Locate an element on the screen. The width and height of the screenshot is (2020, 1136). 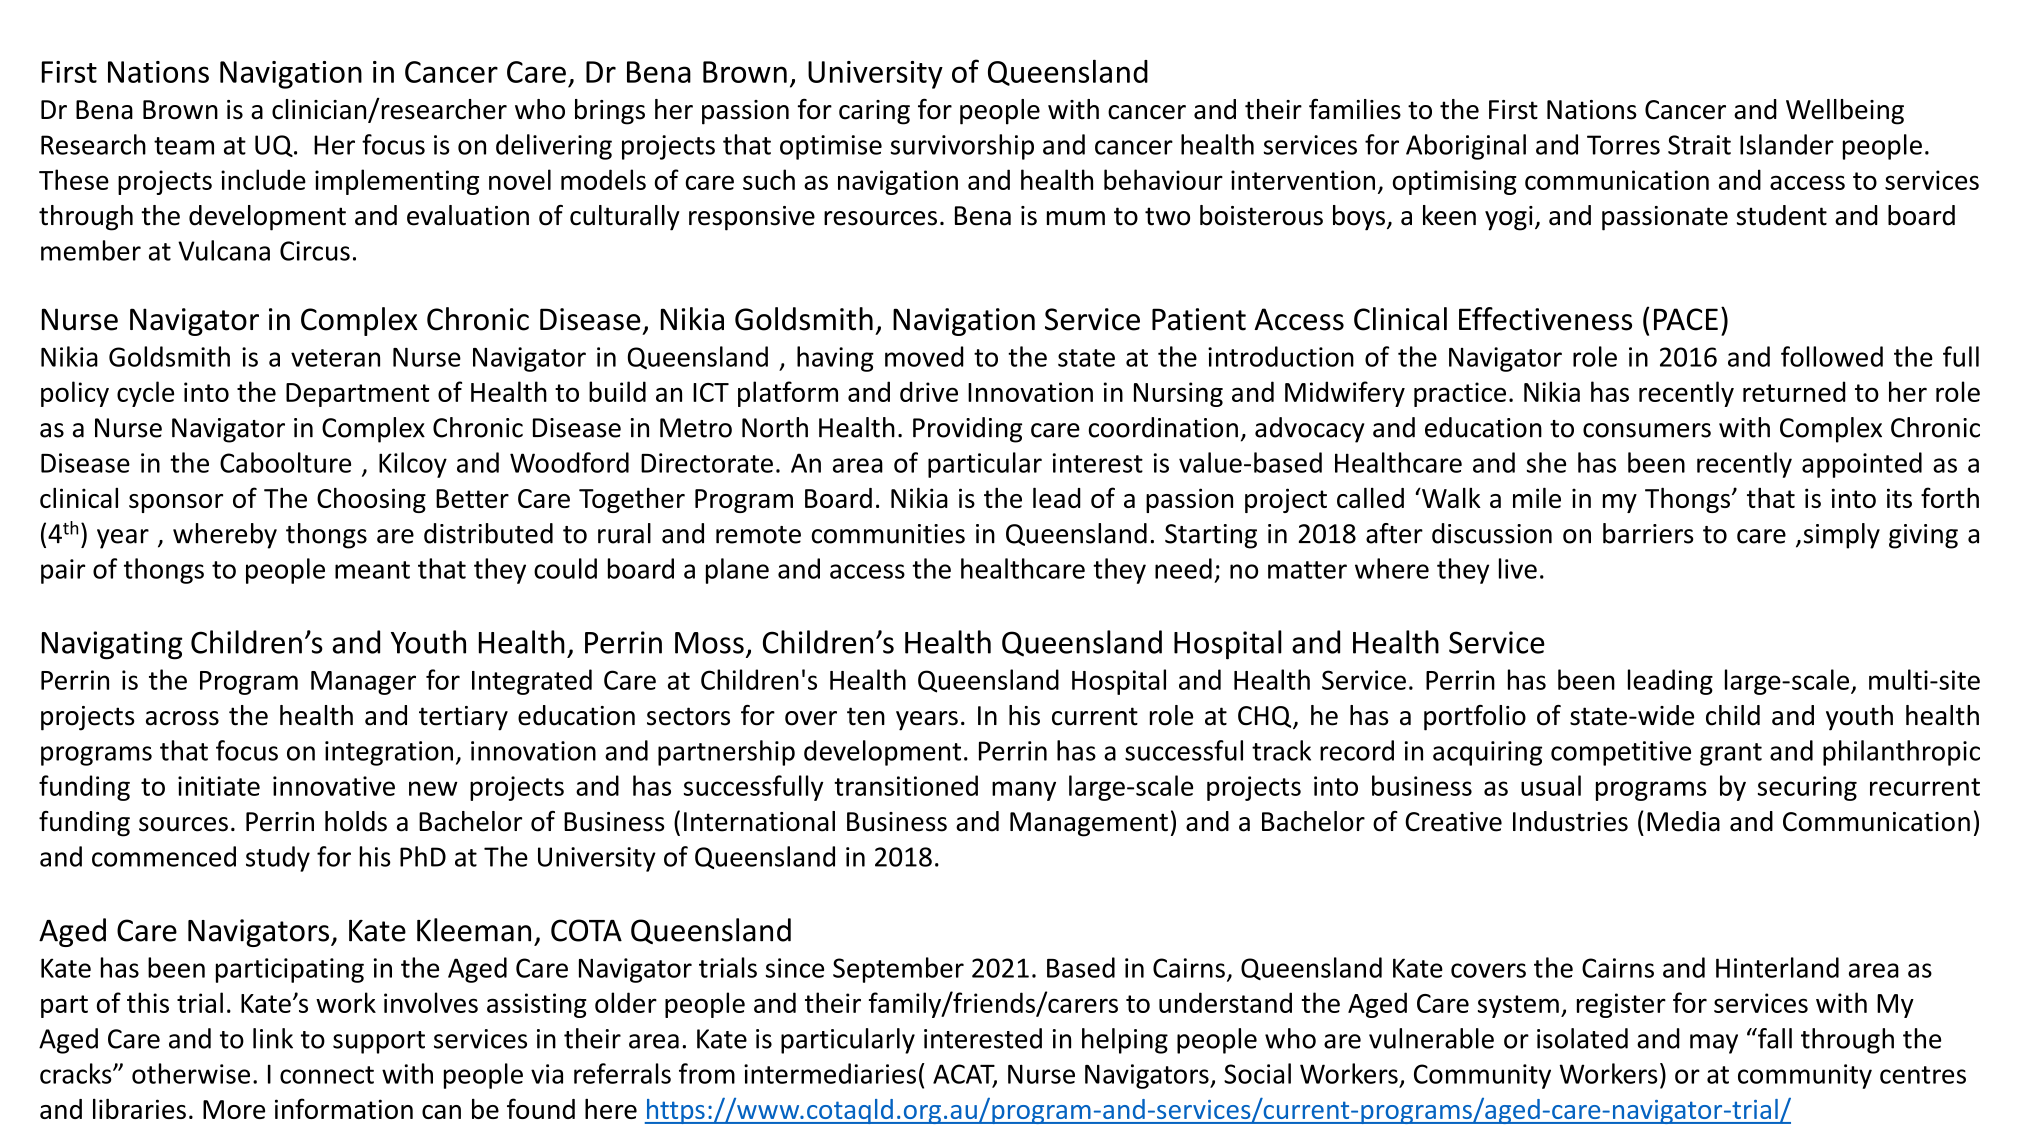
Providing is located at coordinates (967, 430).
